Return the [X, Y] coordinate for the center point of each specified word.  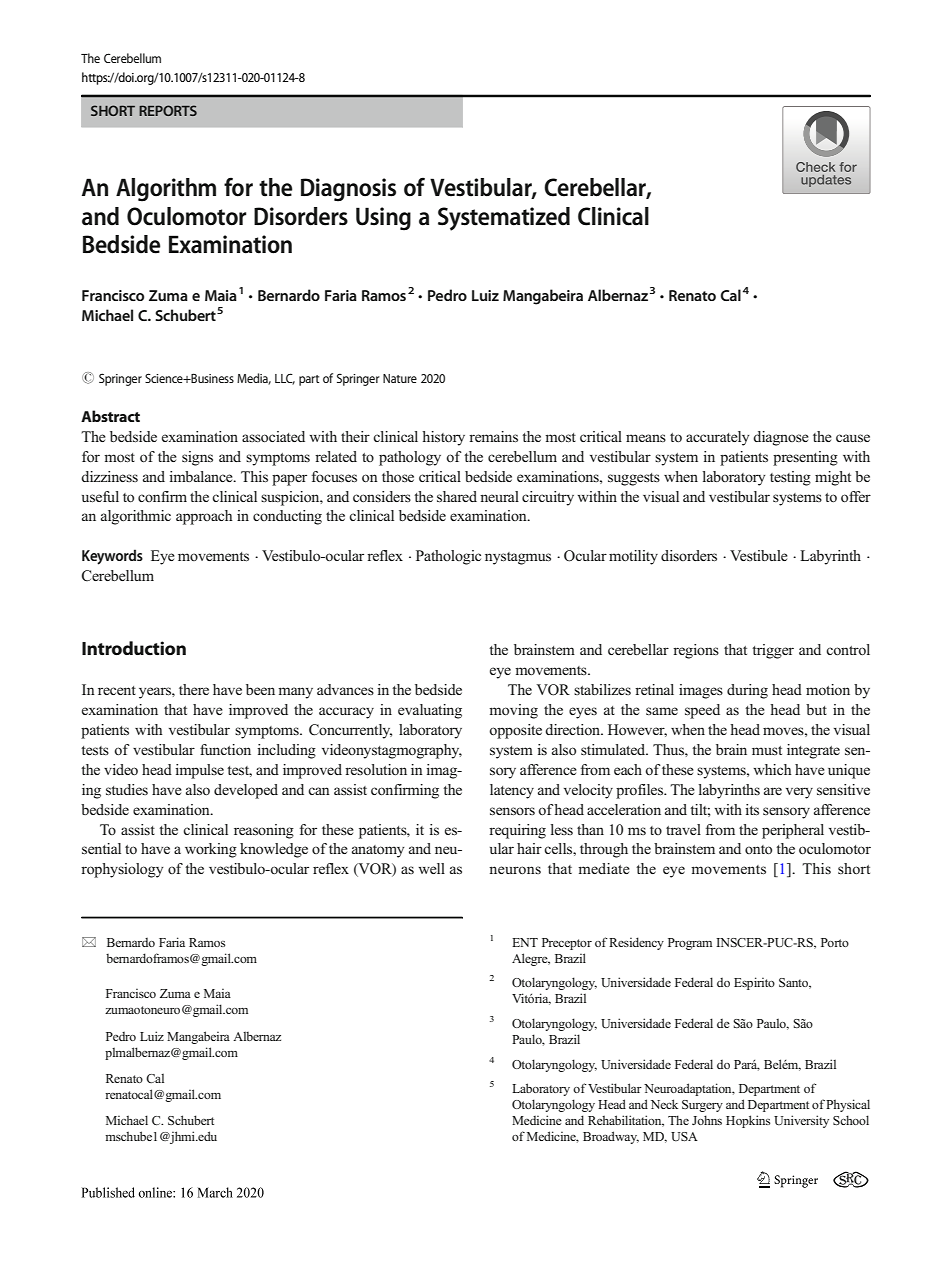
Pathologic [448, 557]
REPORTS [168, 110]
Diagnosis [348, 190]
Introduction [134, 648]
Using [383, 219]
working [211, 850]
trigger [773, 651]
